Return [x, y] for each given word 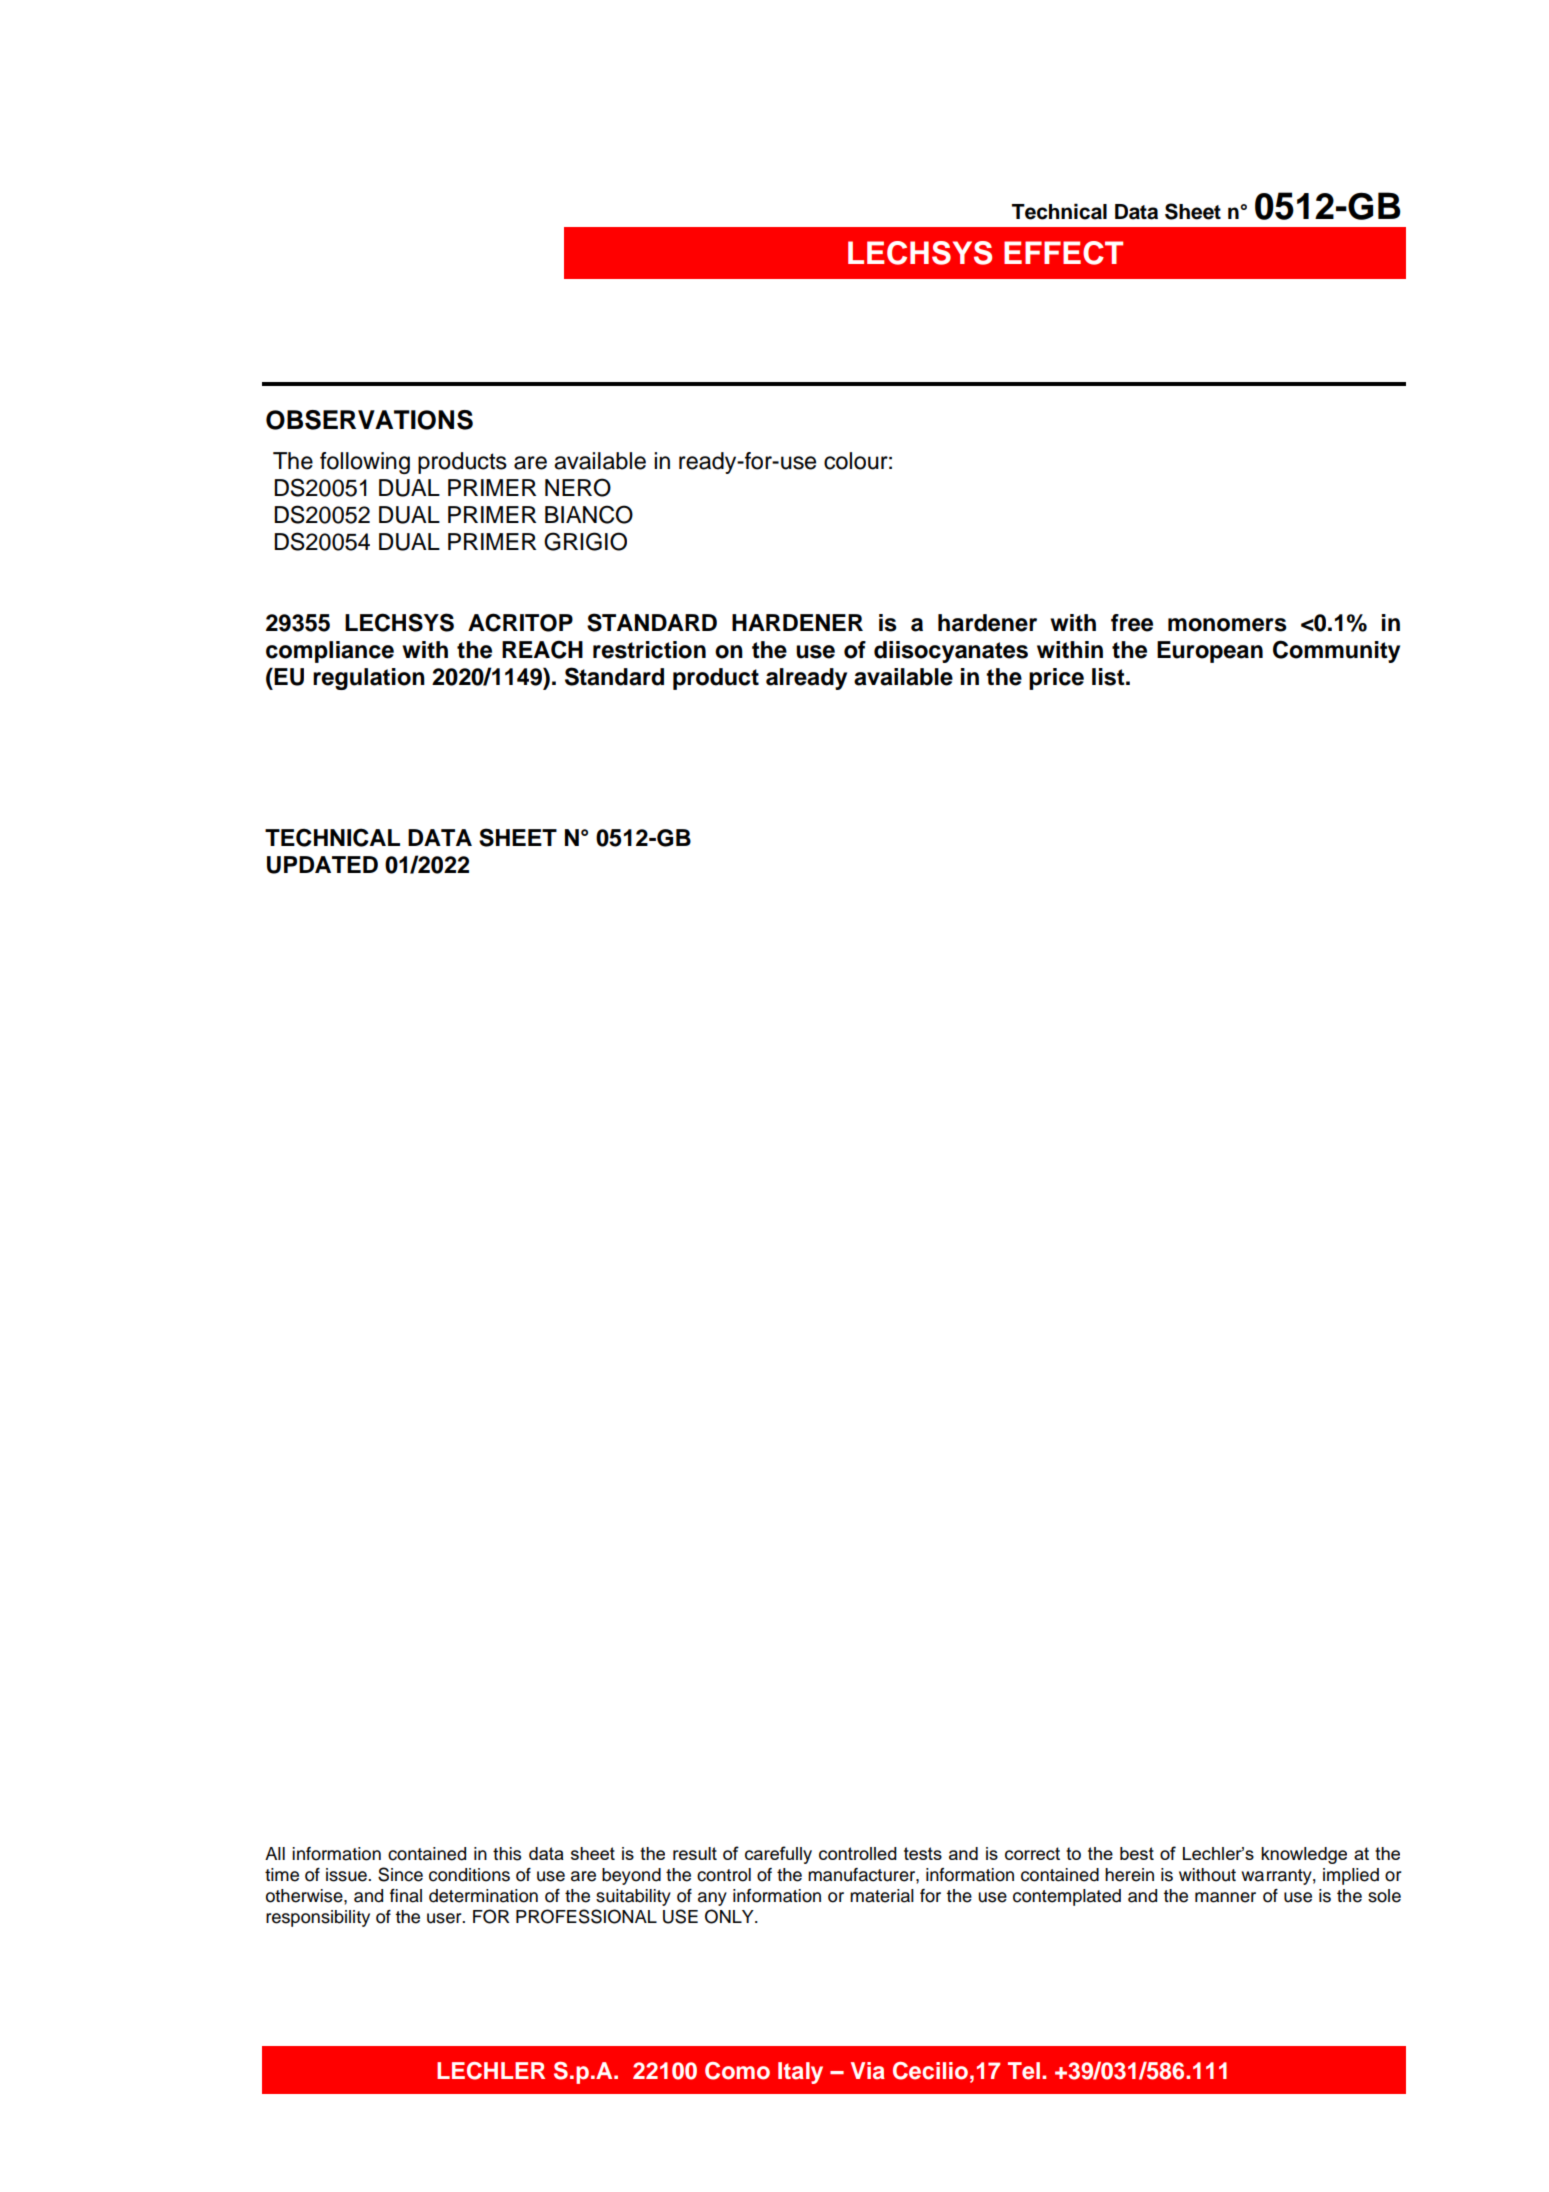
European [1210, 652]
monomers [1227, 625]
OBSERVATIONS [369, 420]
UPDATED [322, 865]
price [1056, 679]
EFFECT [1063, 253]
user [445, 1918]
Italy [800, 2073]
